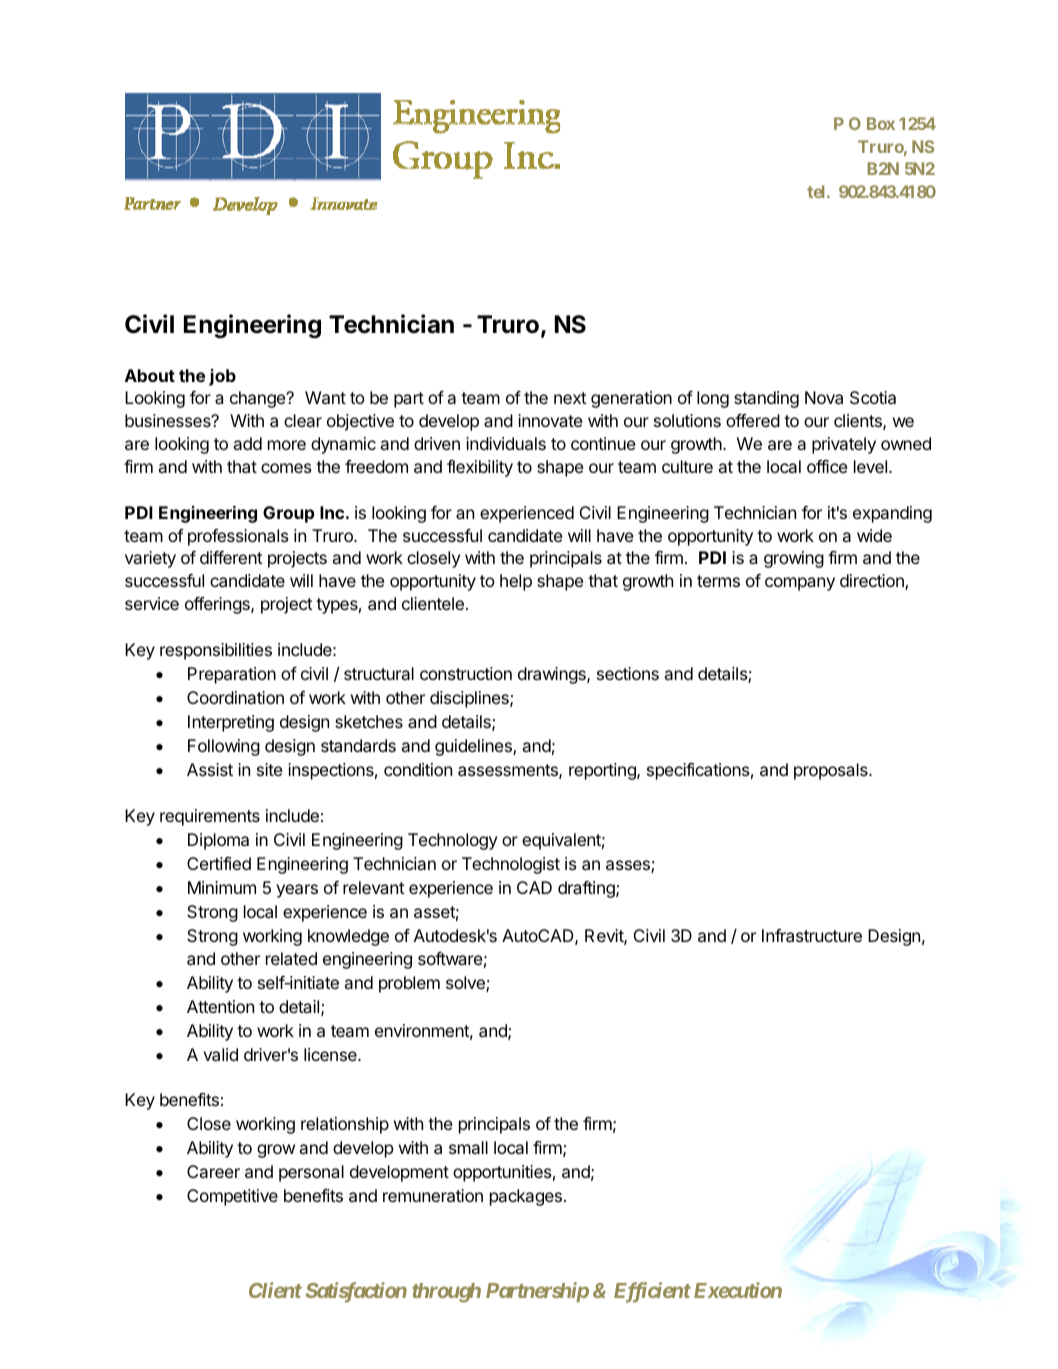 This page has width=1058, height=1369. What do you see at coordinates (570, 398) in the page?
I see `next` at bounding box center [570, 398].
